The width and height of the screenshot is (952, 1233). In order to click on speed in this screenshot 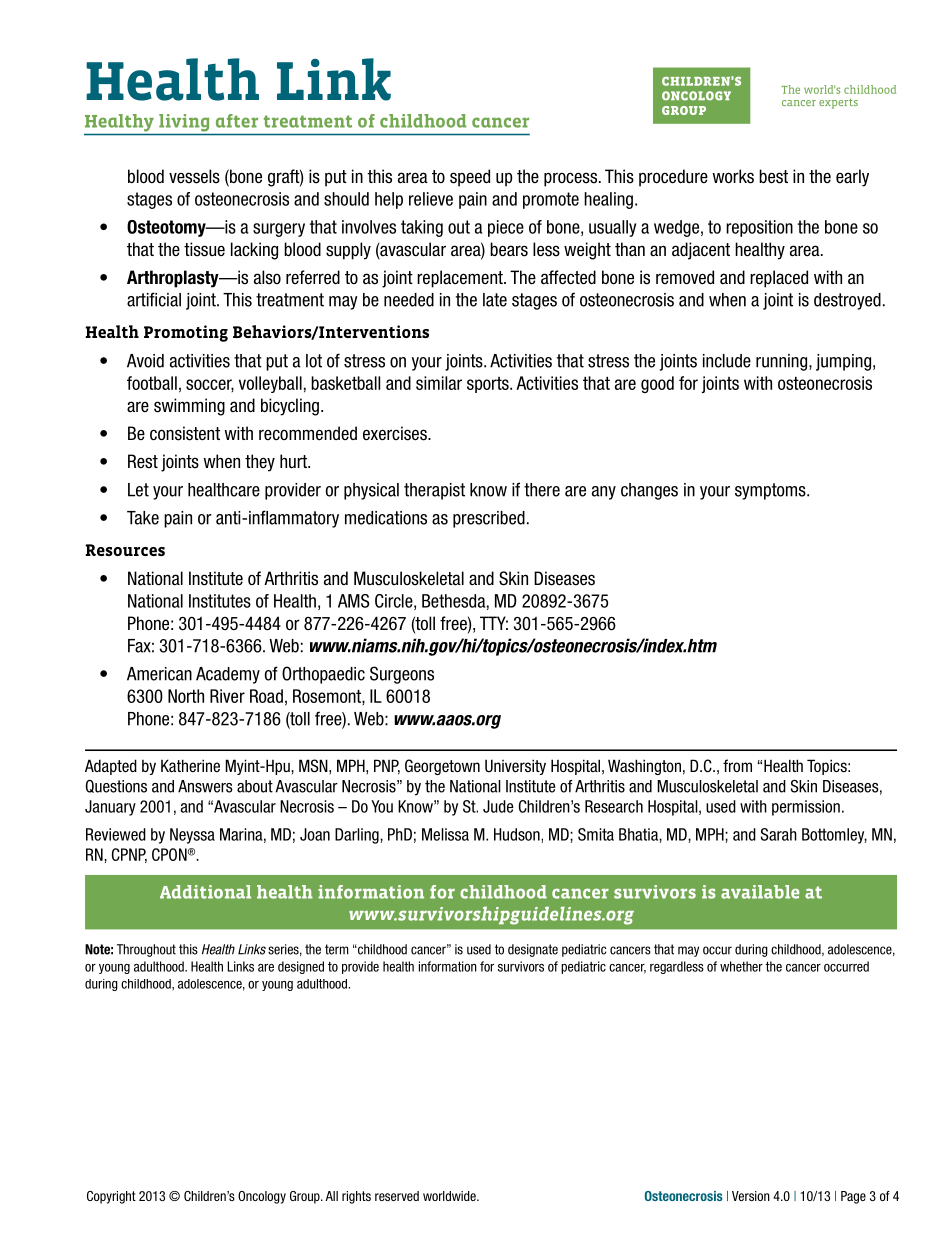, I will do `click(470, 178)`.
